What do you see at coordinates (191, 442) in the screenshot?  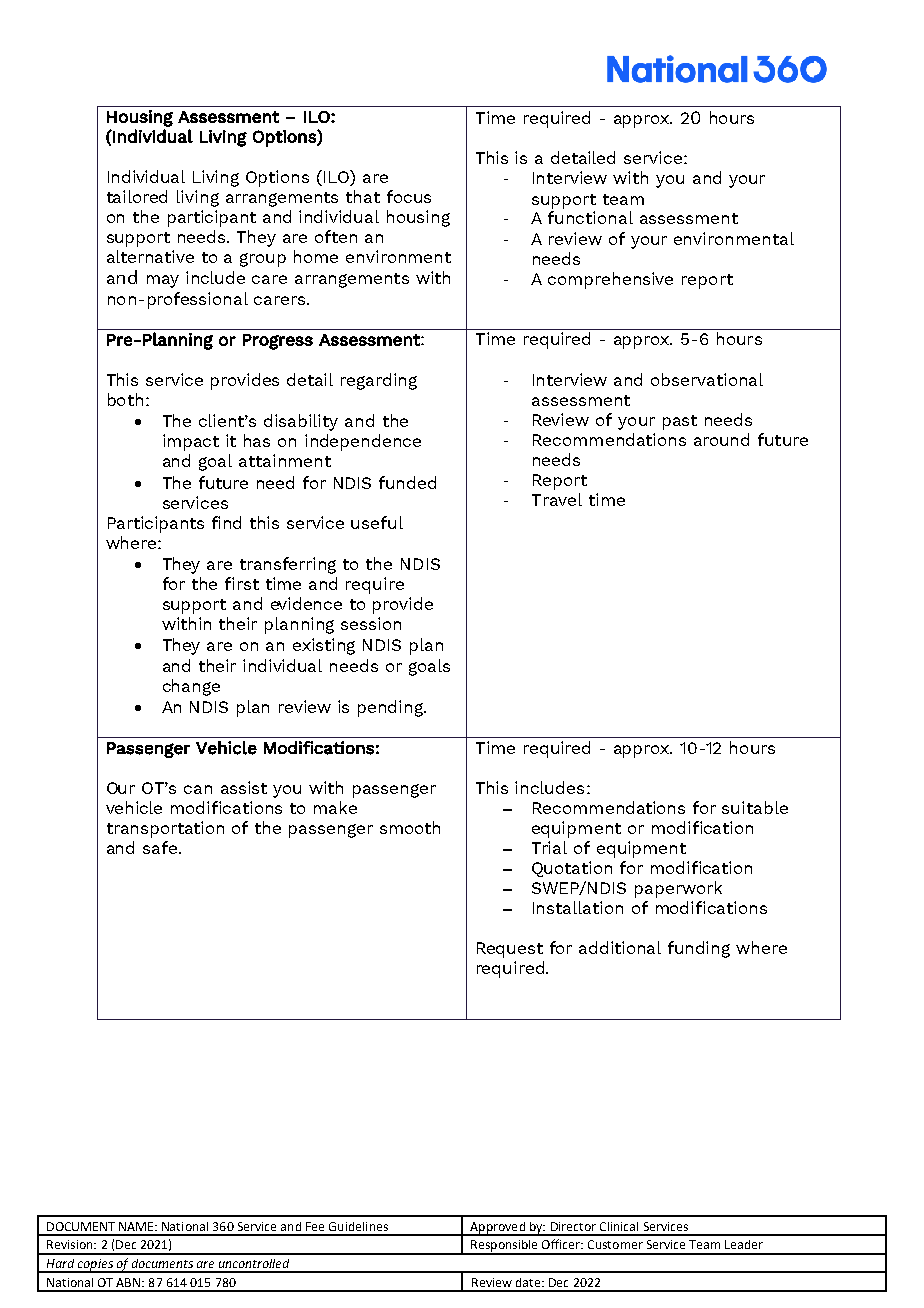 I see `impact` at bounding box center [191, 442].
